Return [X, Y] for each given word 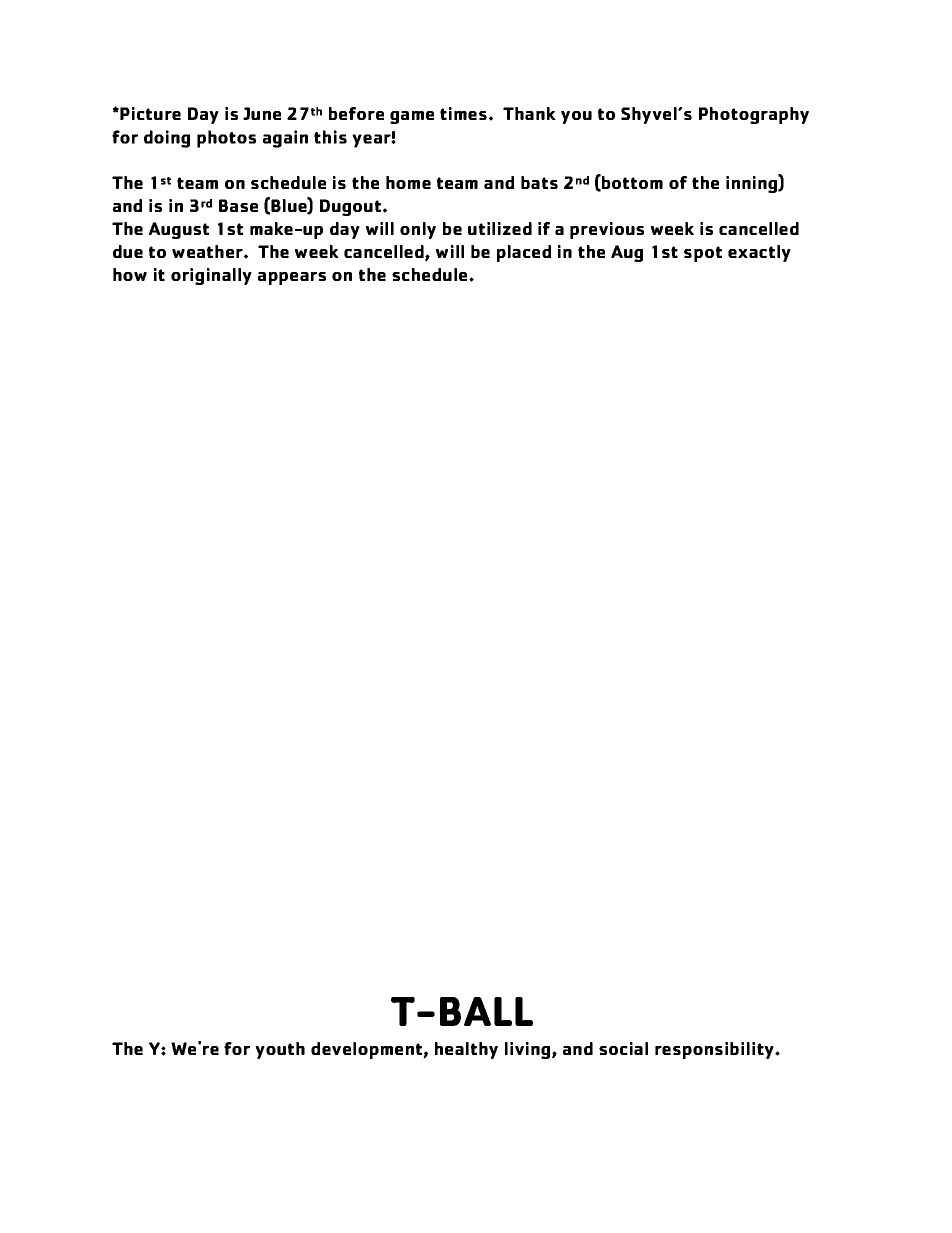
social [623, 1048]
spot [703, 254]
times [463, 113]
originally [211, 276]
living [529, 1050]
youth [280, 1050]
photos [226, 139]
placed [524, 253]
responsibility [715, 1050]
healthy [466, 1050]
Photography [754, 115]
